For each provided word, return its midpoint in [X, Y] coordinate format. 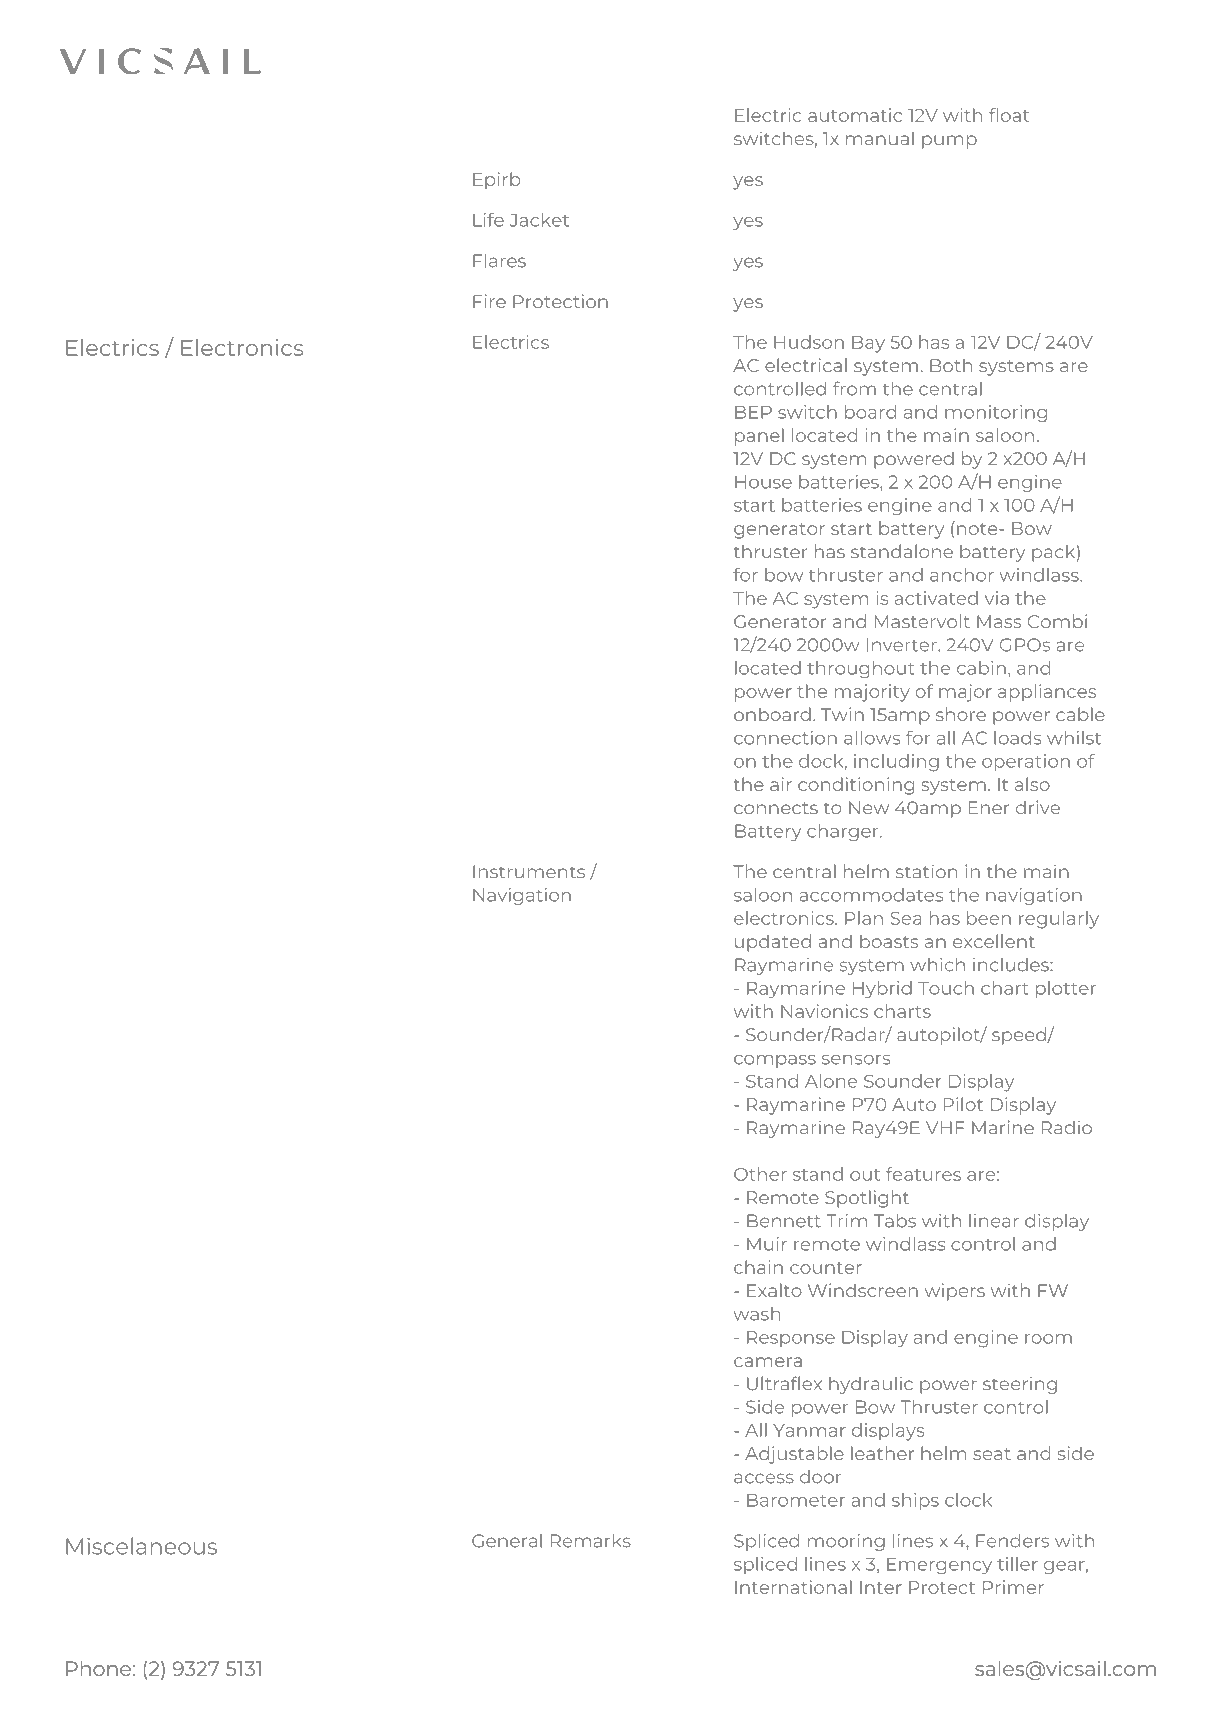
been [989, 918]
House [763, 482]
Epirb [496, 181]
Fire [489, 301]
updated [773, 943]
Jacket [539, 220]
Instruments [529, 871]
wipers [955, 1292]
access [764, 1478]
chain [758, 1267]
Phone [98, 1668]
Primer [1013, 1587]
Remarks [591, 1541]
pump [949, 142]
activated [936, 598]
